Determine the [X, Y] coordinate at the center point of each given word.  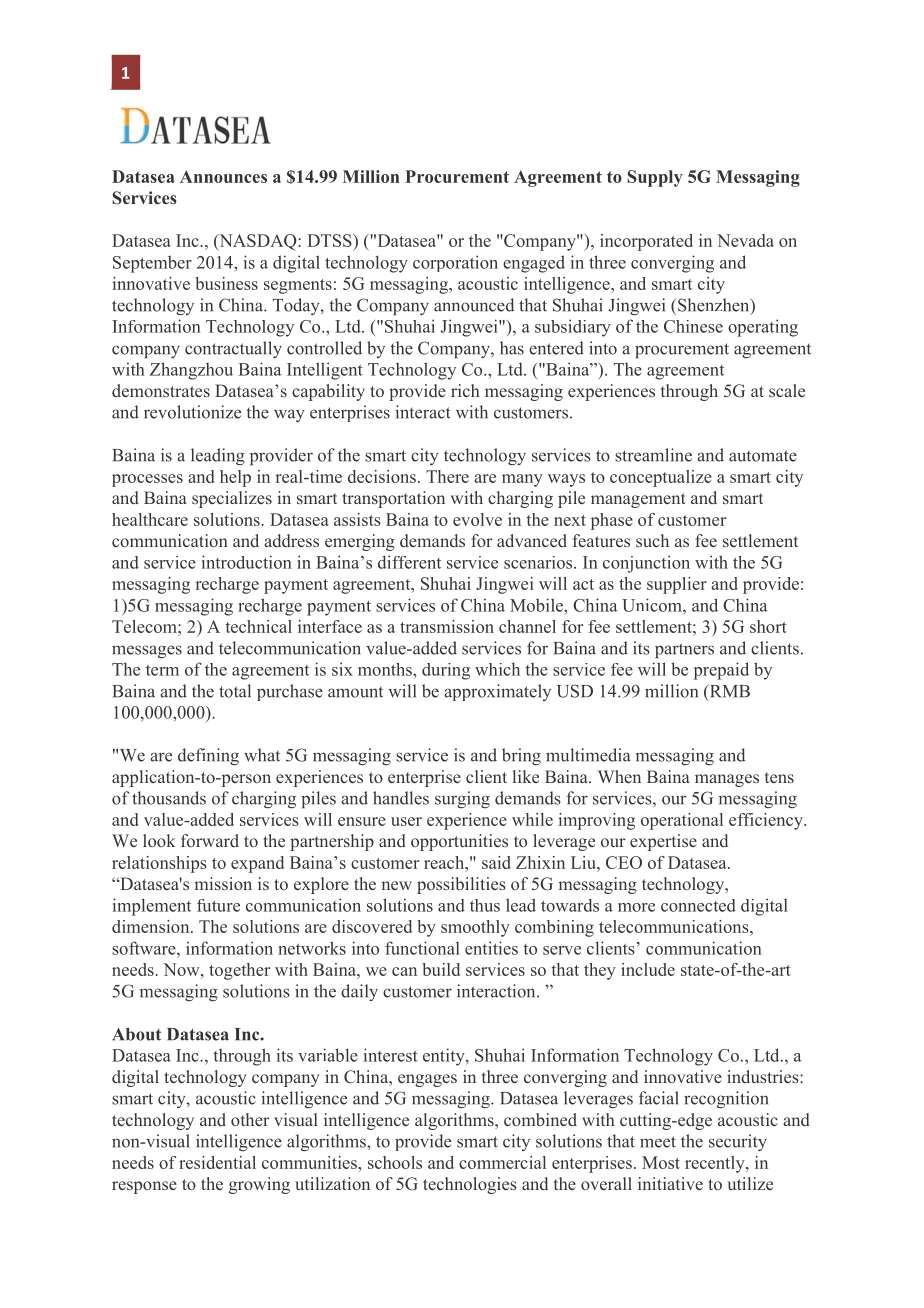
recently [716, 1164]
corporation [455, 263]
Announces [223, 176]
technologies [470, 1185]
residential [217, 1162]
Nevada [745, 240]
